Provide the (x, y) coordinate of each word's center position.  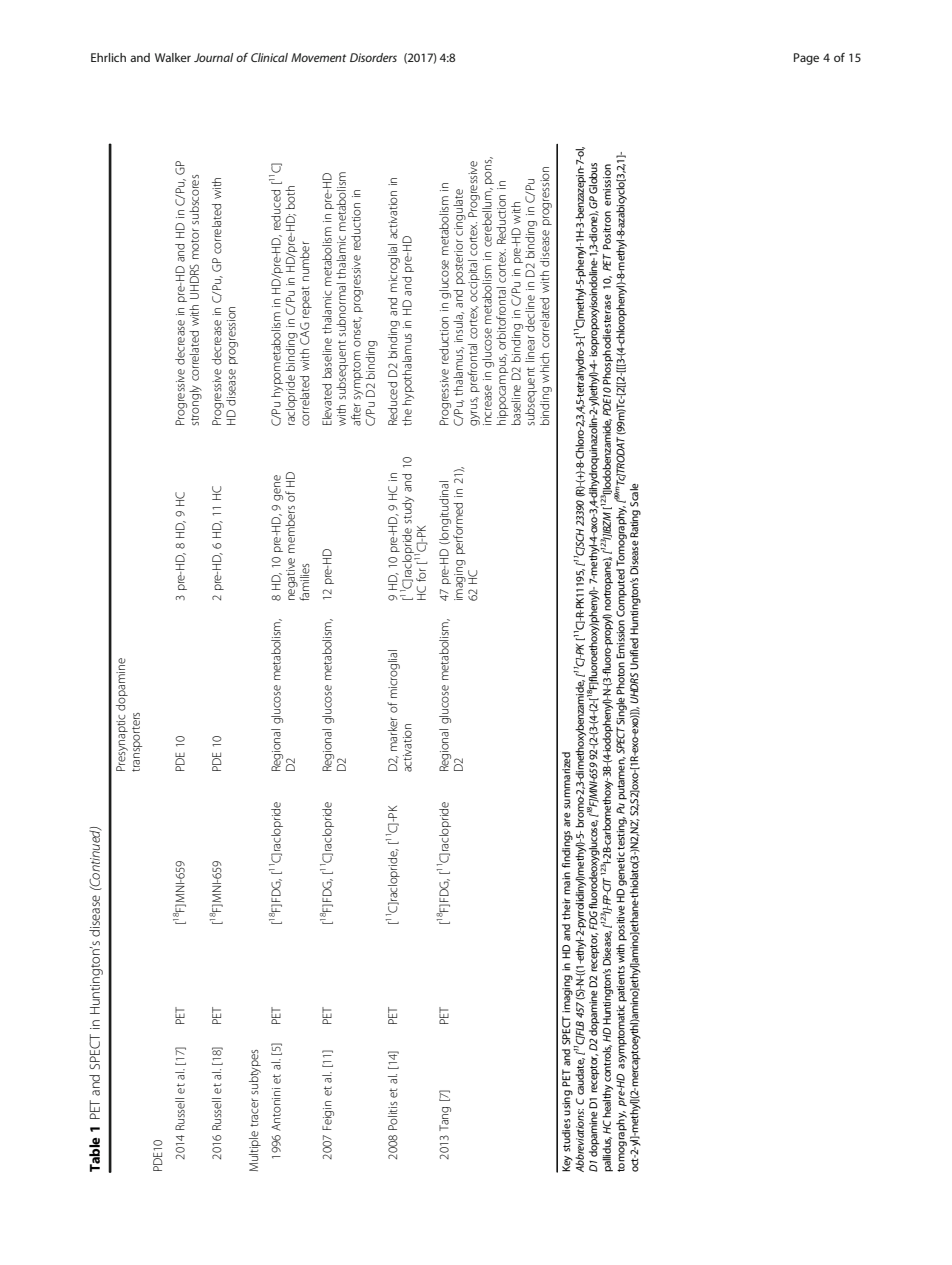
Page (806, 59)
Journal (213, 57)
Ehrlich (108, 57)
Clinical (269, 57)
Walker (173, 57)
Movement (318, 57)
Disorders (373, 57)
